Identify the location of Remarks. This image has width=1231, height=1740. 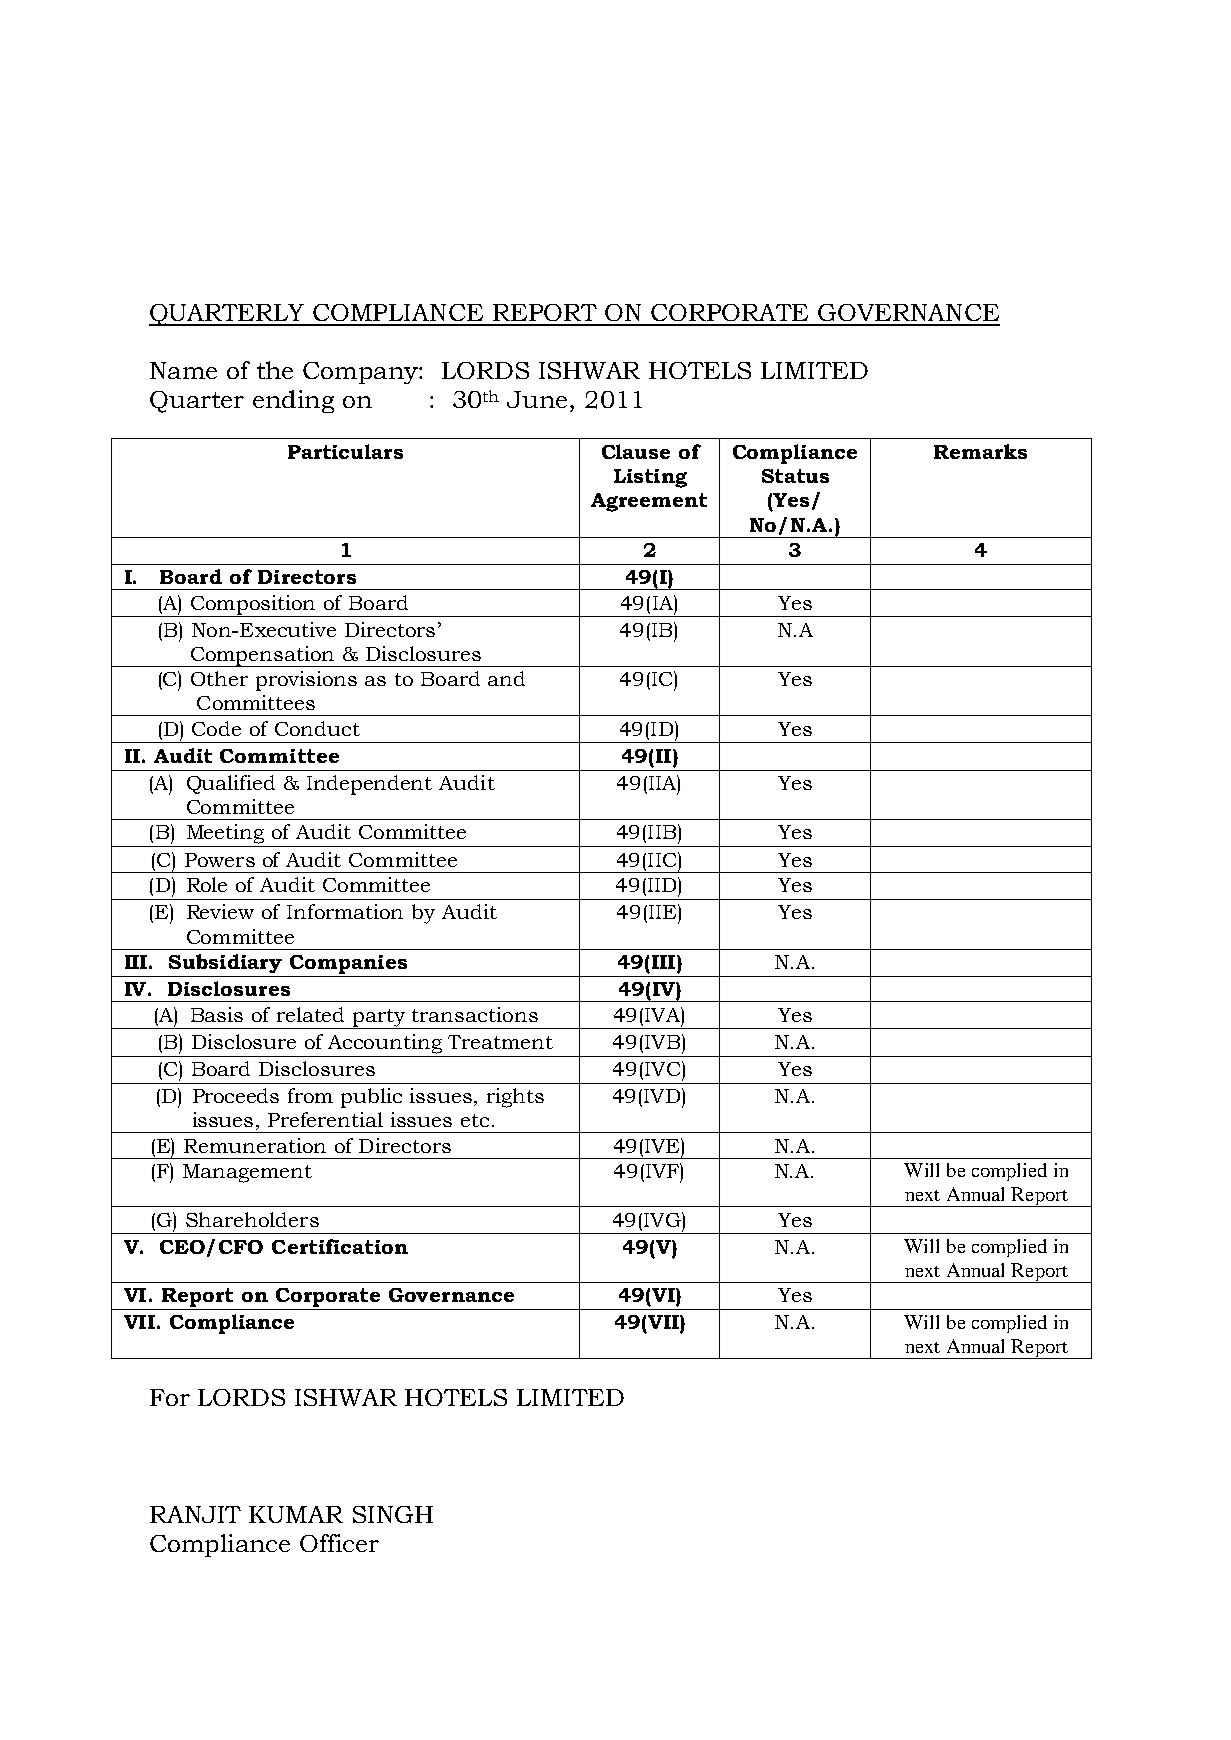
(980, 451).
